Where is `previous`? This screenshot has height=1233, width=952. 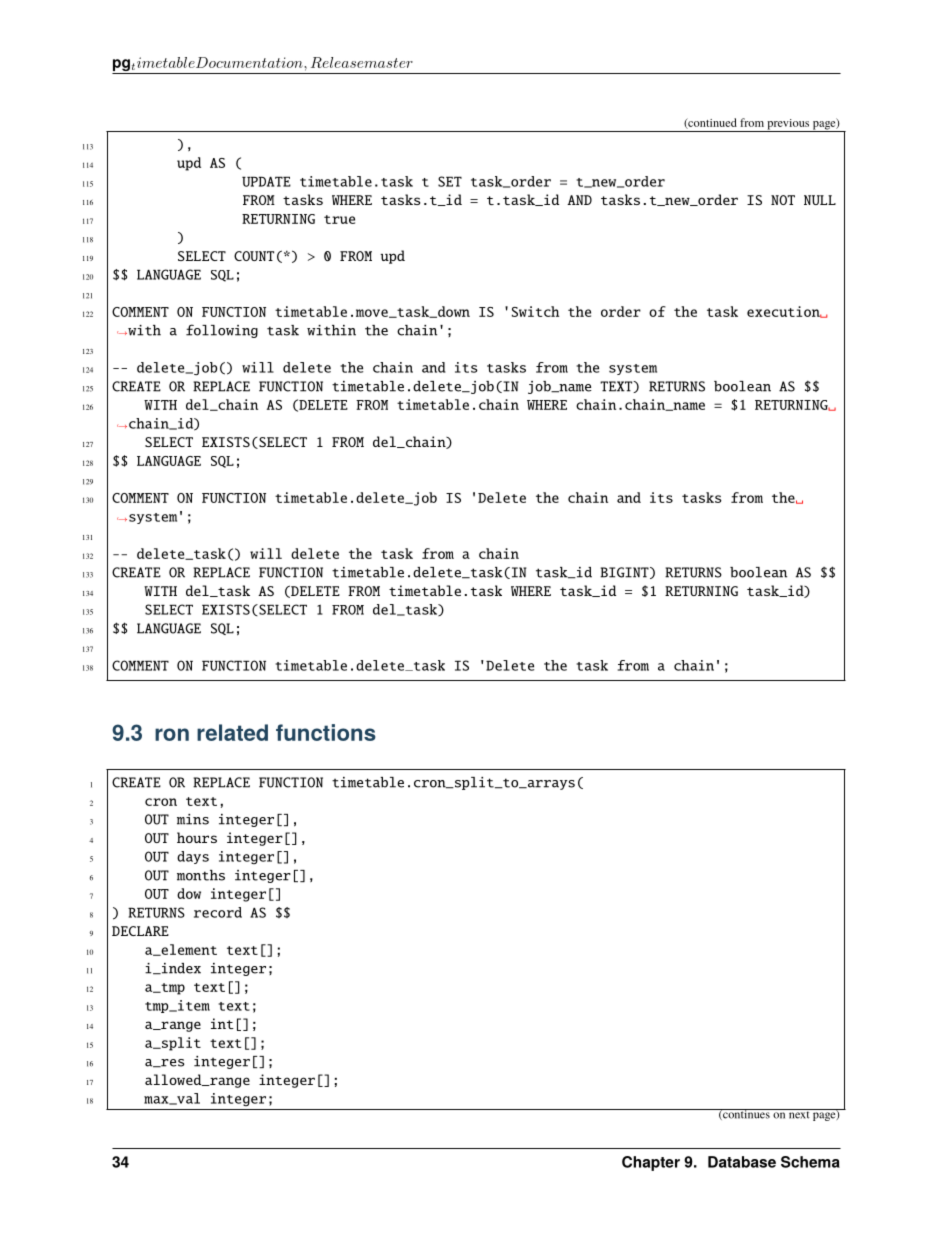 previous is located at coordinates (788, 125).
